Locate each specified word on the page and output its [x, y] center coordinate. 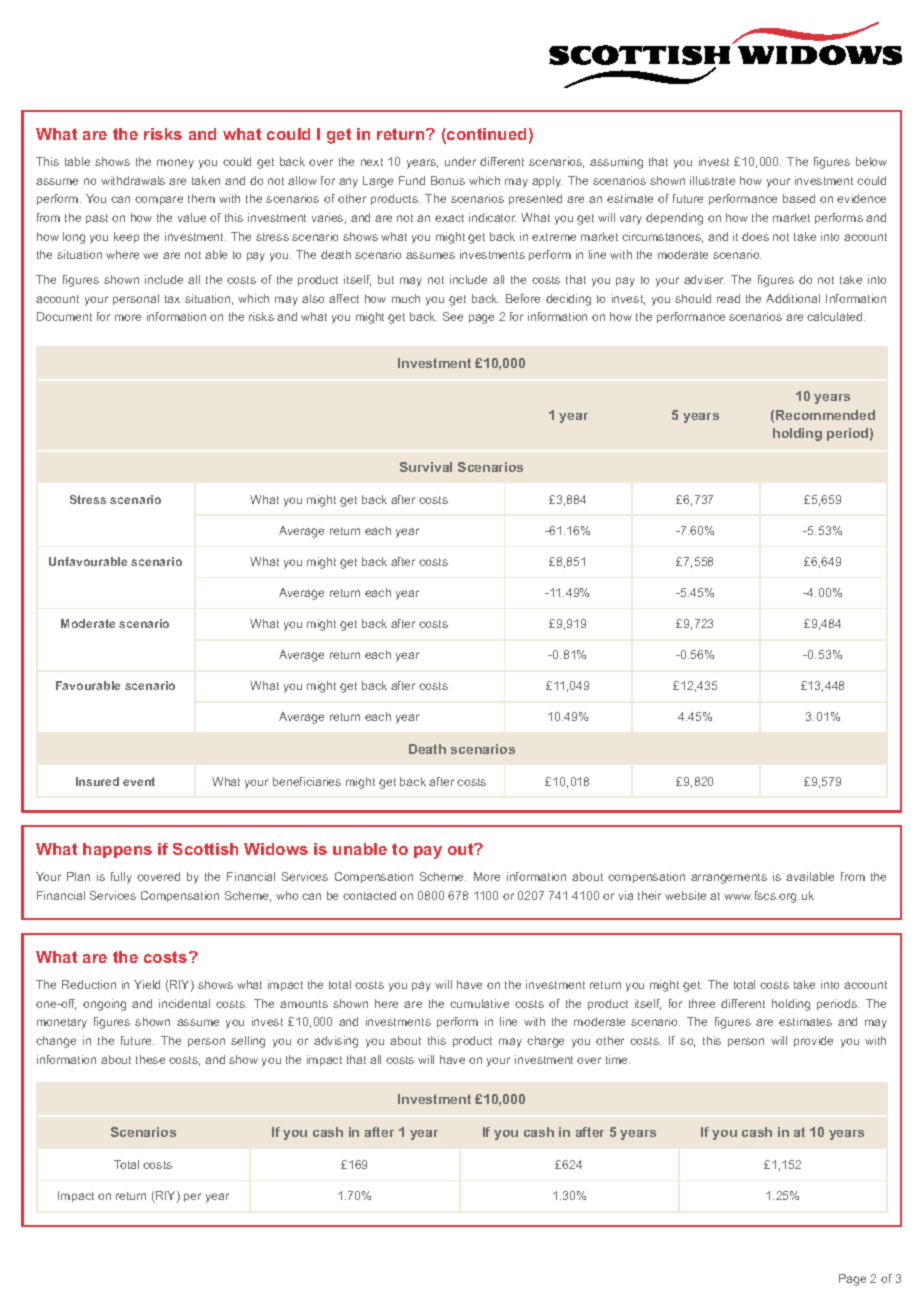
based [799, 198]
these [150, 1059]
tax [172, 299]
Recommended [825, 415]
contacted [369, 895]
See [453, 316]
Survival [426, 467]
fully [121, 878]
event [139, 781]
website [685, 895]
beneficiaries [307, 781]
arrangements [729, 878]
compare [159, 200]
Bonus [448, 180]
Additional [793, 298]
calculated [836, 316]
